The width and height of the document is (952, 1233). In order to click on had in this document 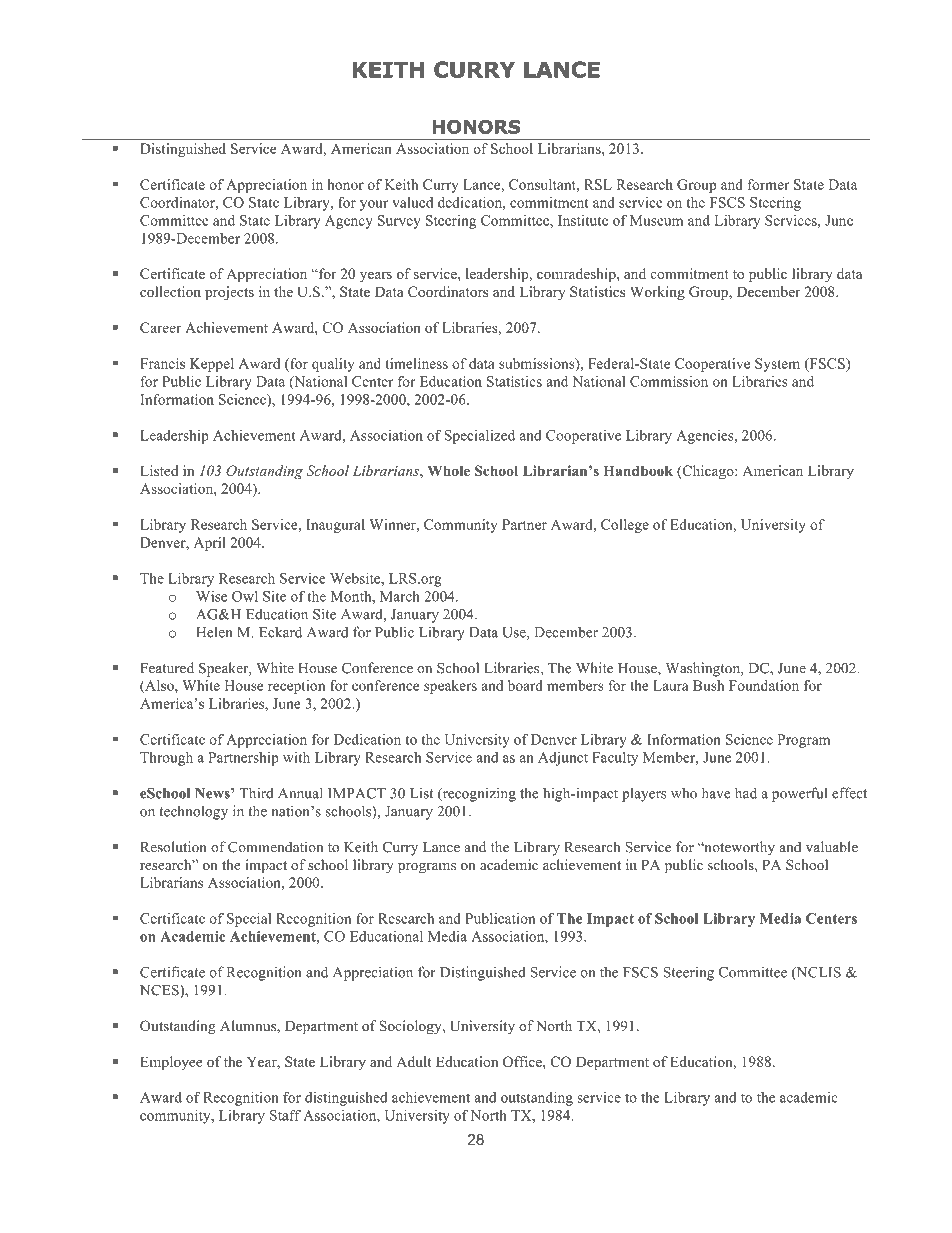, I will do `click(746, 793)`.
